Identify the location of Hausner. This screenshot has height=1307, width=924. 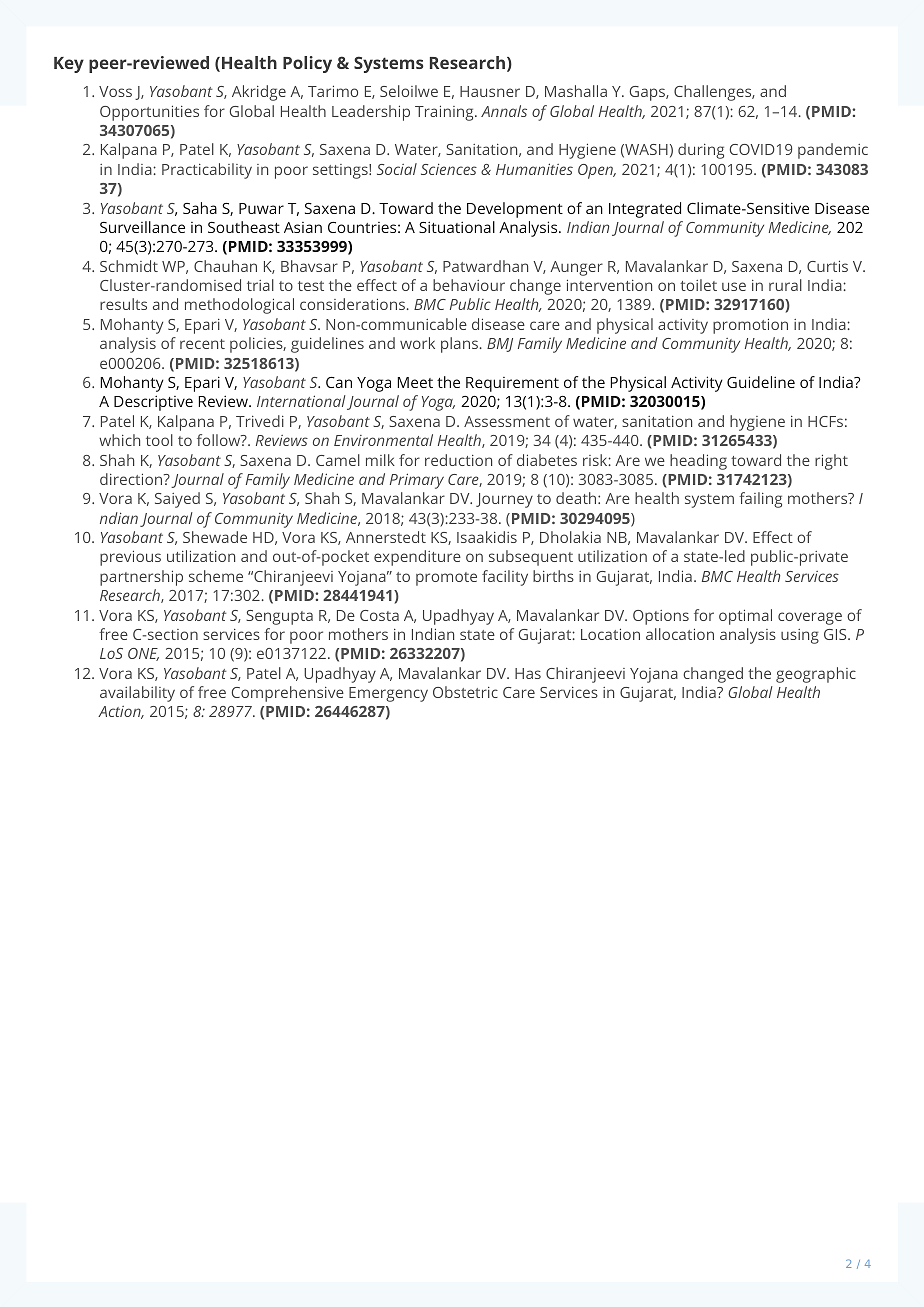
(490, 91).
